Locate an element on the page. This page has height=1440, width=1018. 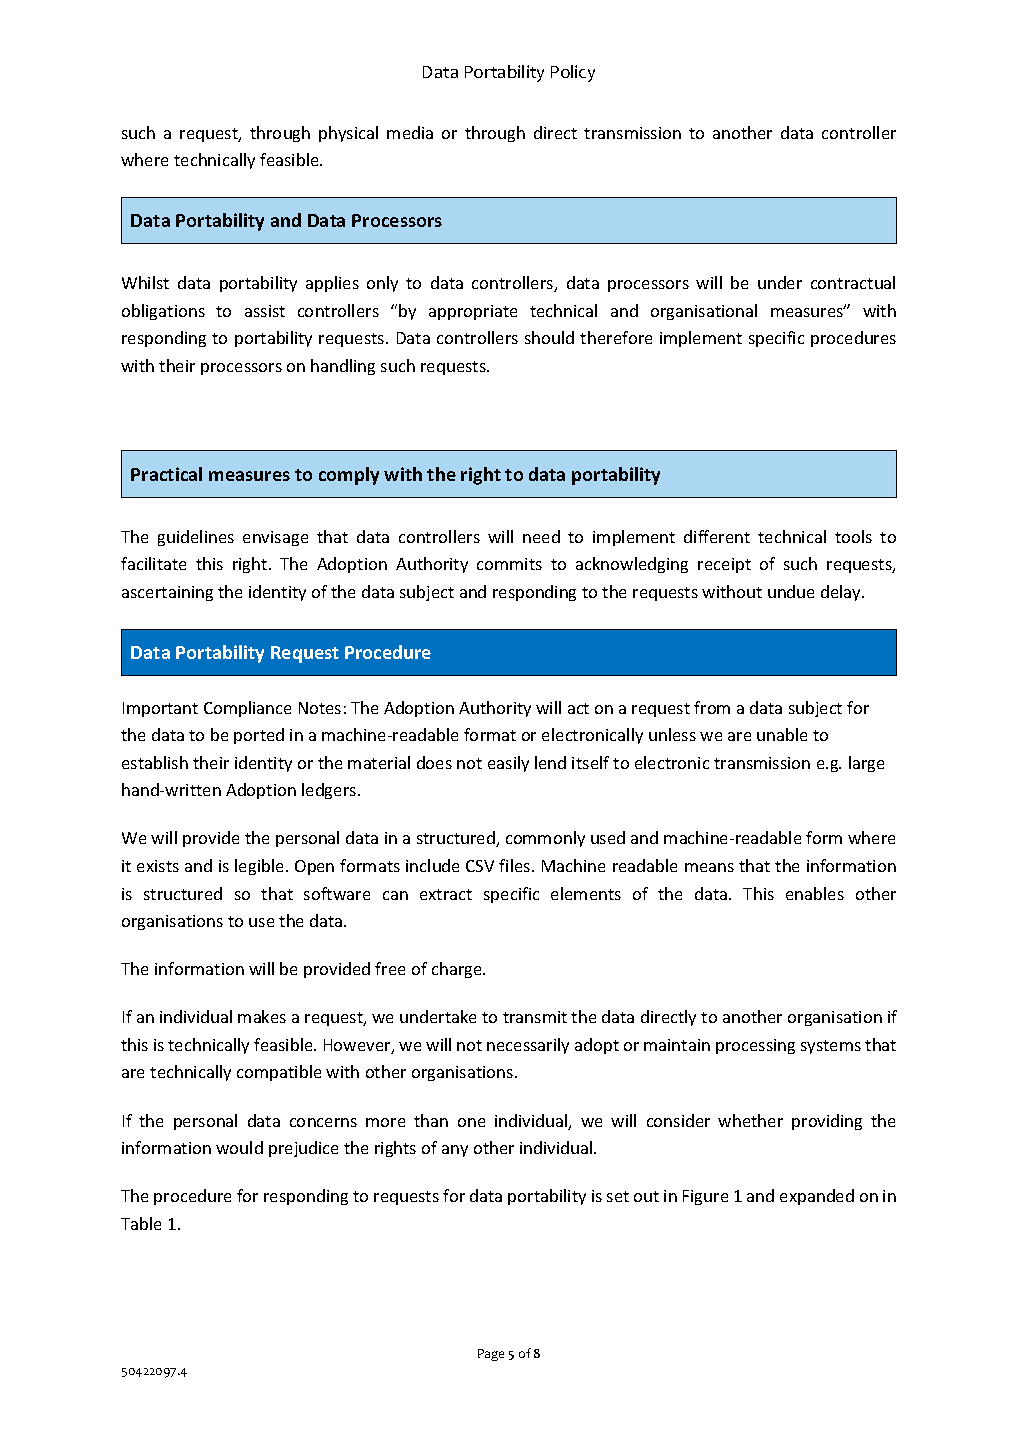
Practical is located at coordinates (166, 474).
